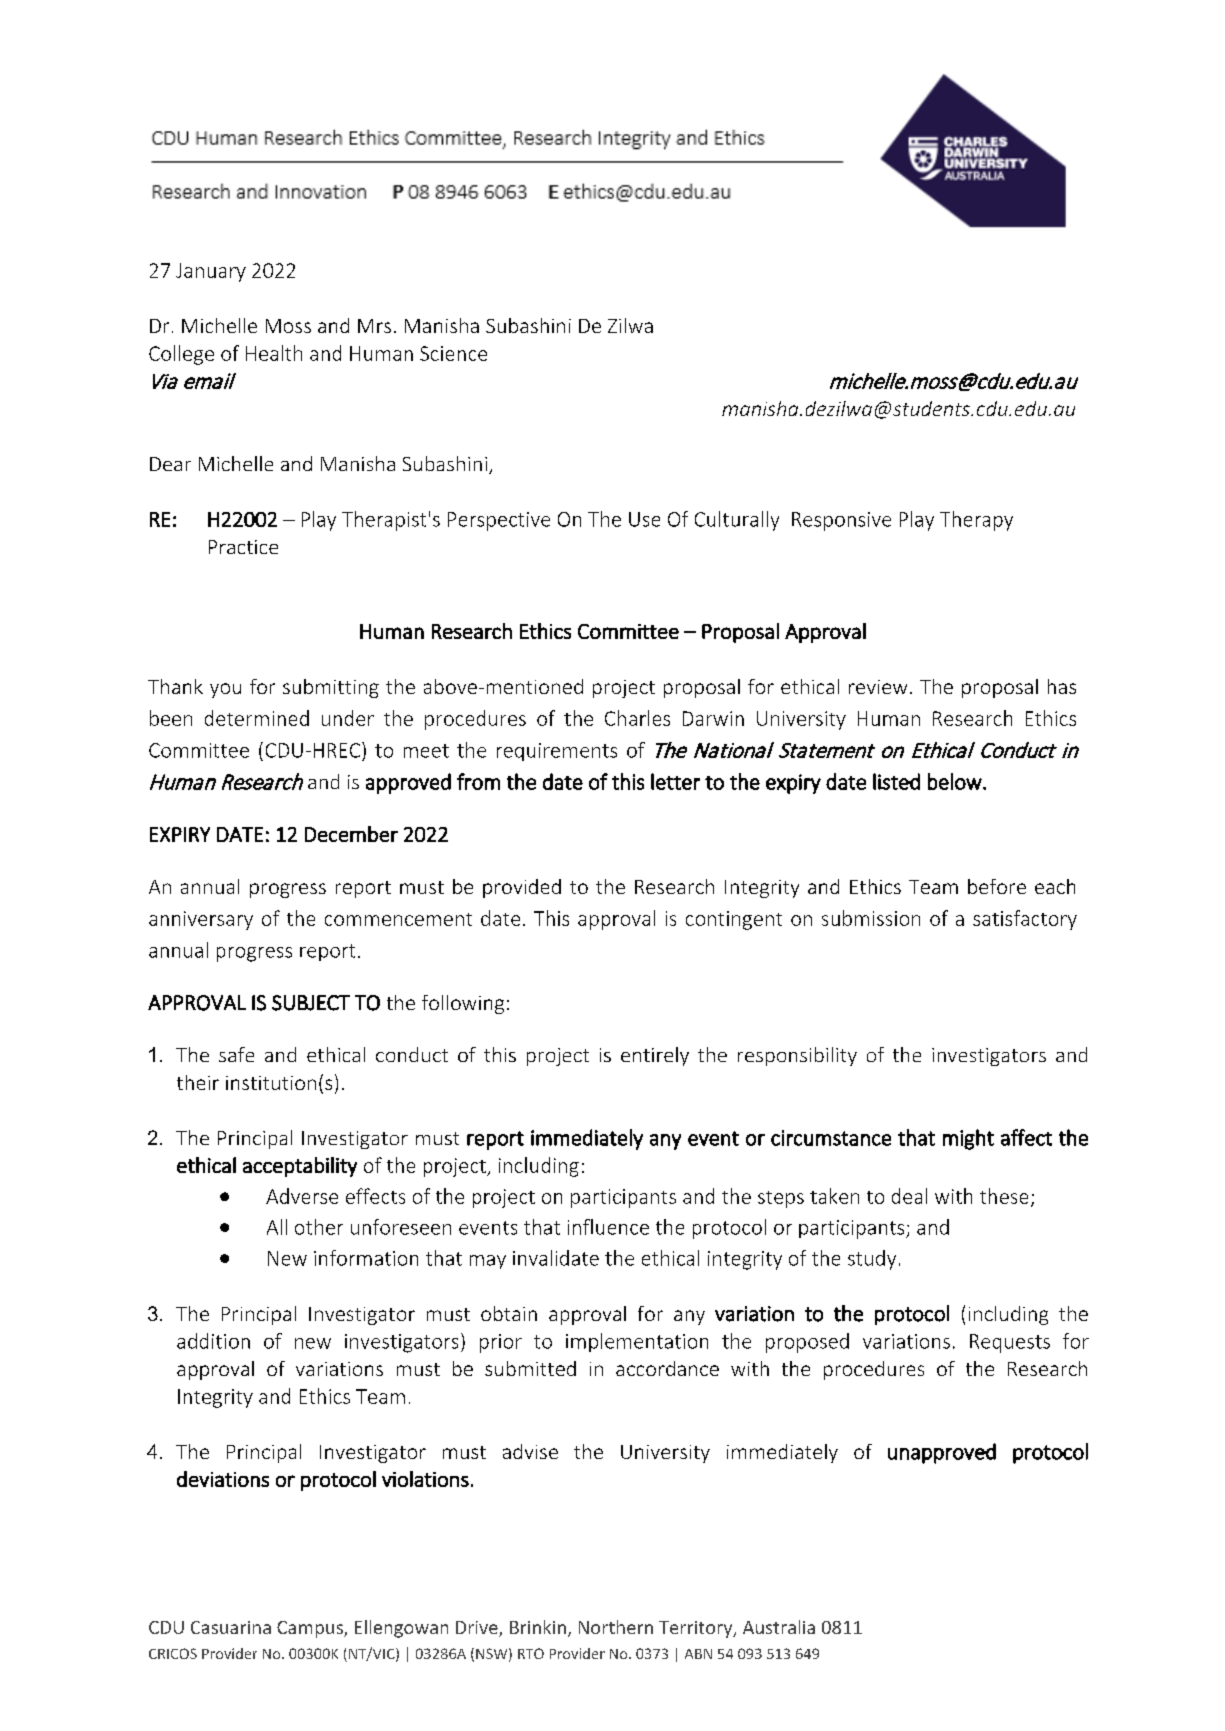 The width and height of the page is (1225, 1731). I want to click on satisfactory, so click(1025, 920).
